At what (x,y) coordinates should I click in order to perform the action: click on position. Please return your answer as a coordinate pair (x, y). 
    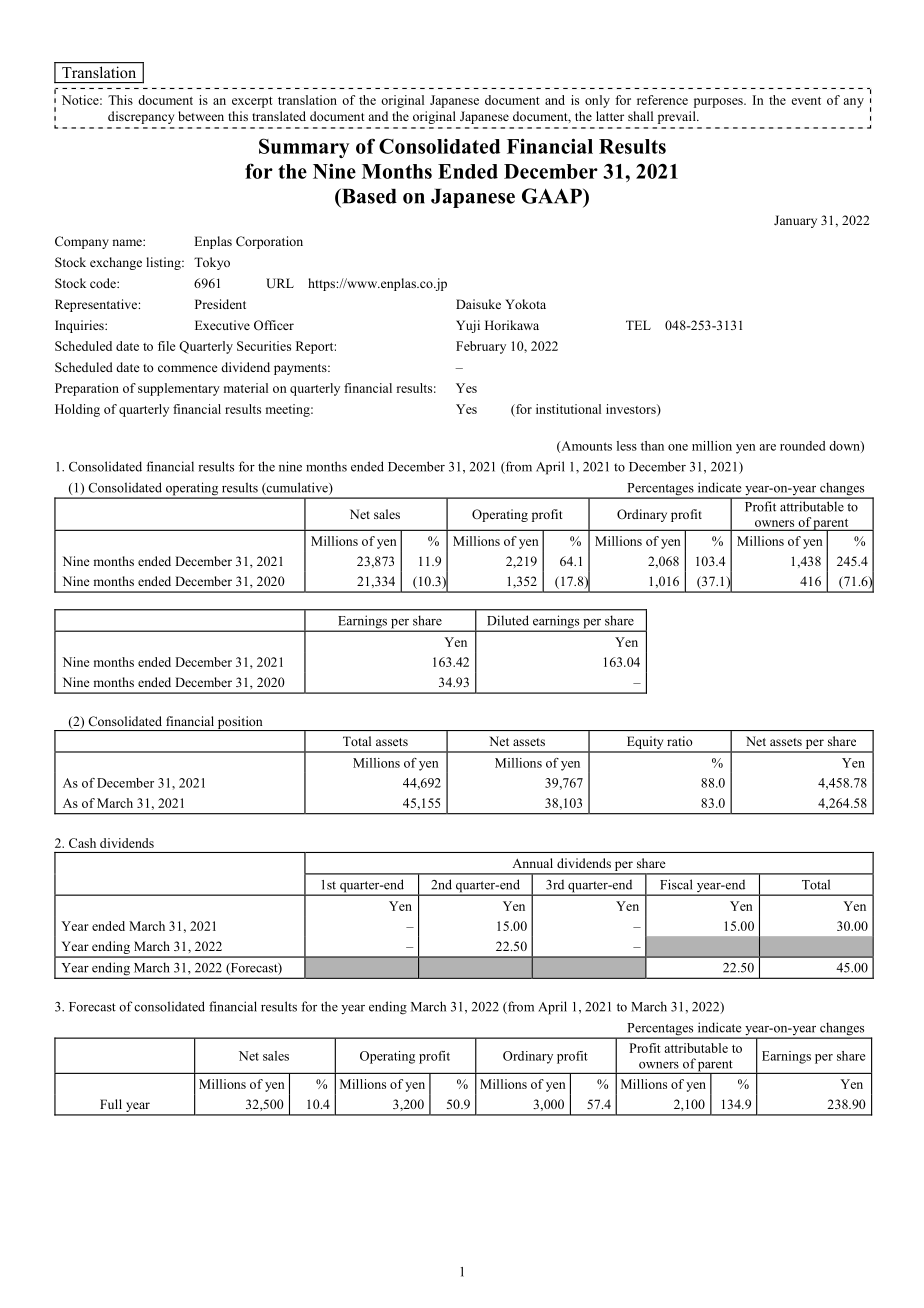
    Looking at the image, I should click on (240, 723).
